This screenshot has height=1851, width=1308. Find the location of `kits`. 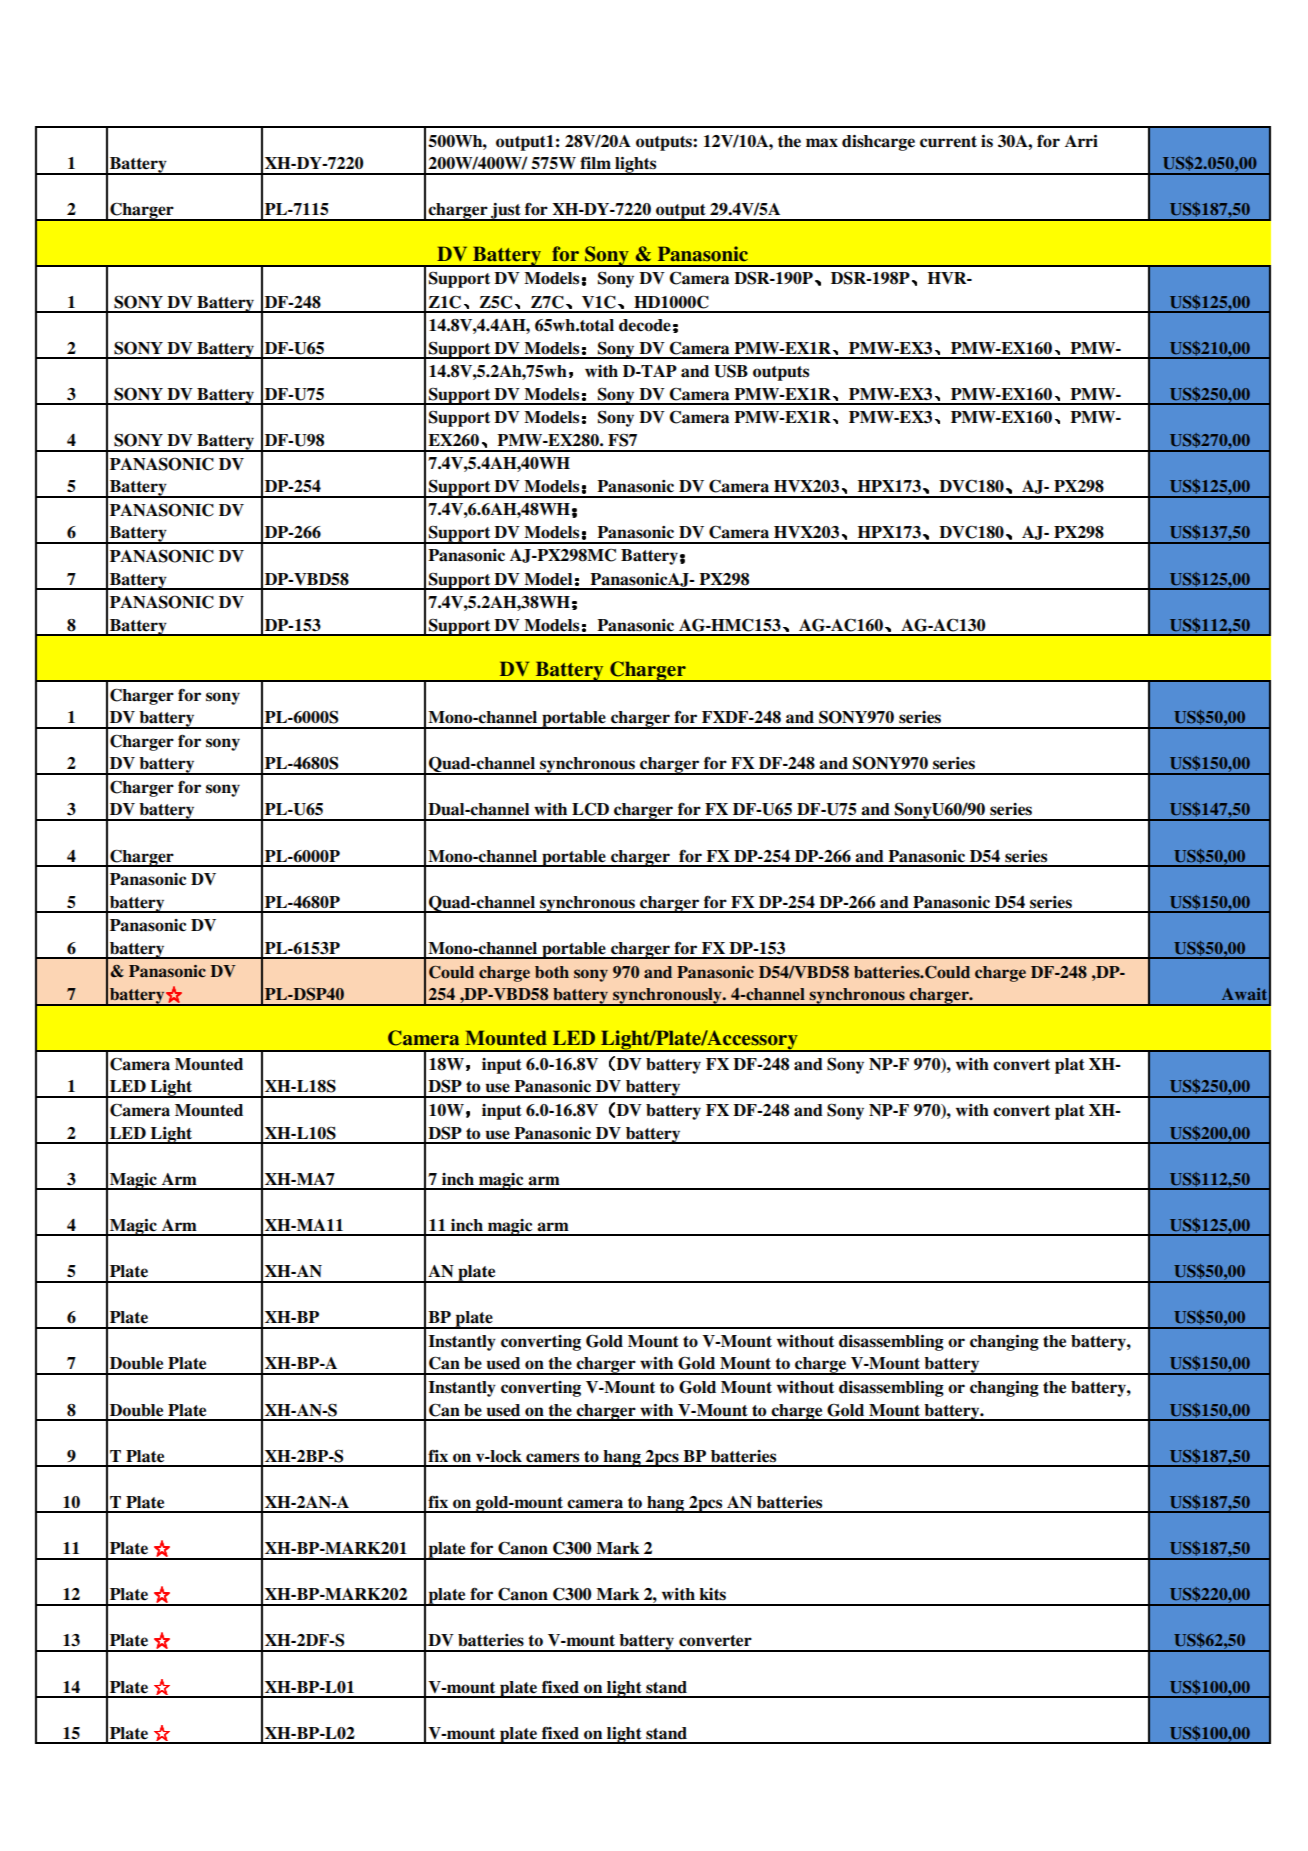

kits is located at coordinates (713, 1594).
